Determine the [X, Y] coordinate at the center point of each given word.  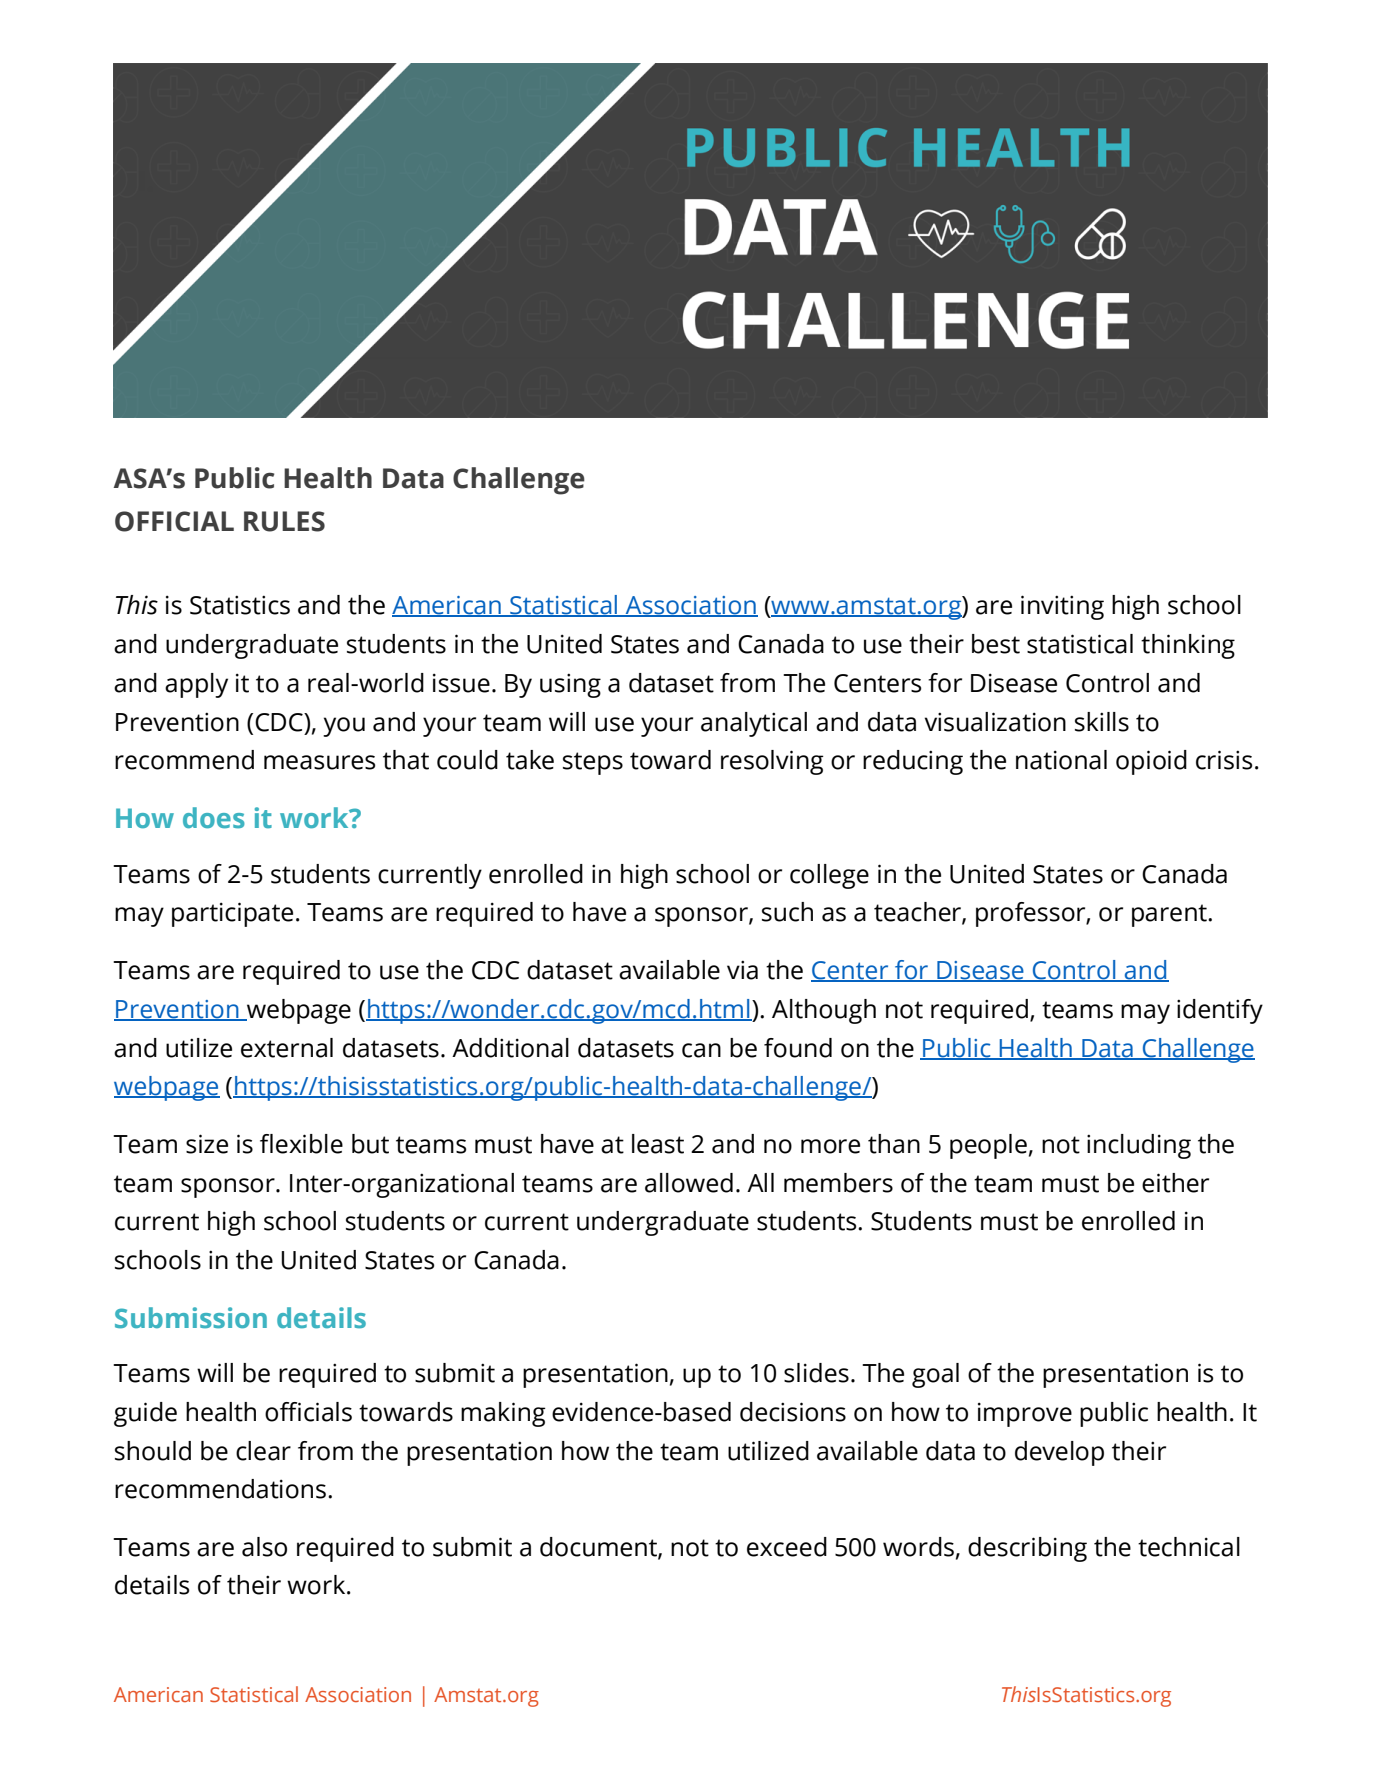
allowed [689, 1183]
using [570, 685]
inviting [1062, 607]
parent [1170, 915]
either [1175, 1183]
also [264, 1547]
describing [1027, 1549]
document [599, 1548]
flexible [301, 1144]
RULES [284, 521]
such [787, 912]
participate [232, 914]
